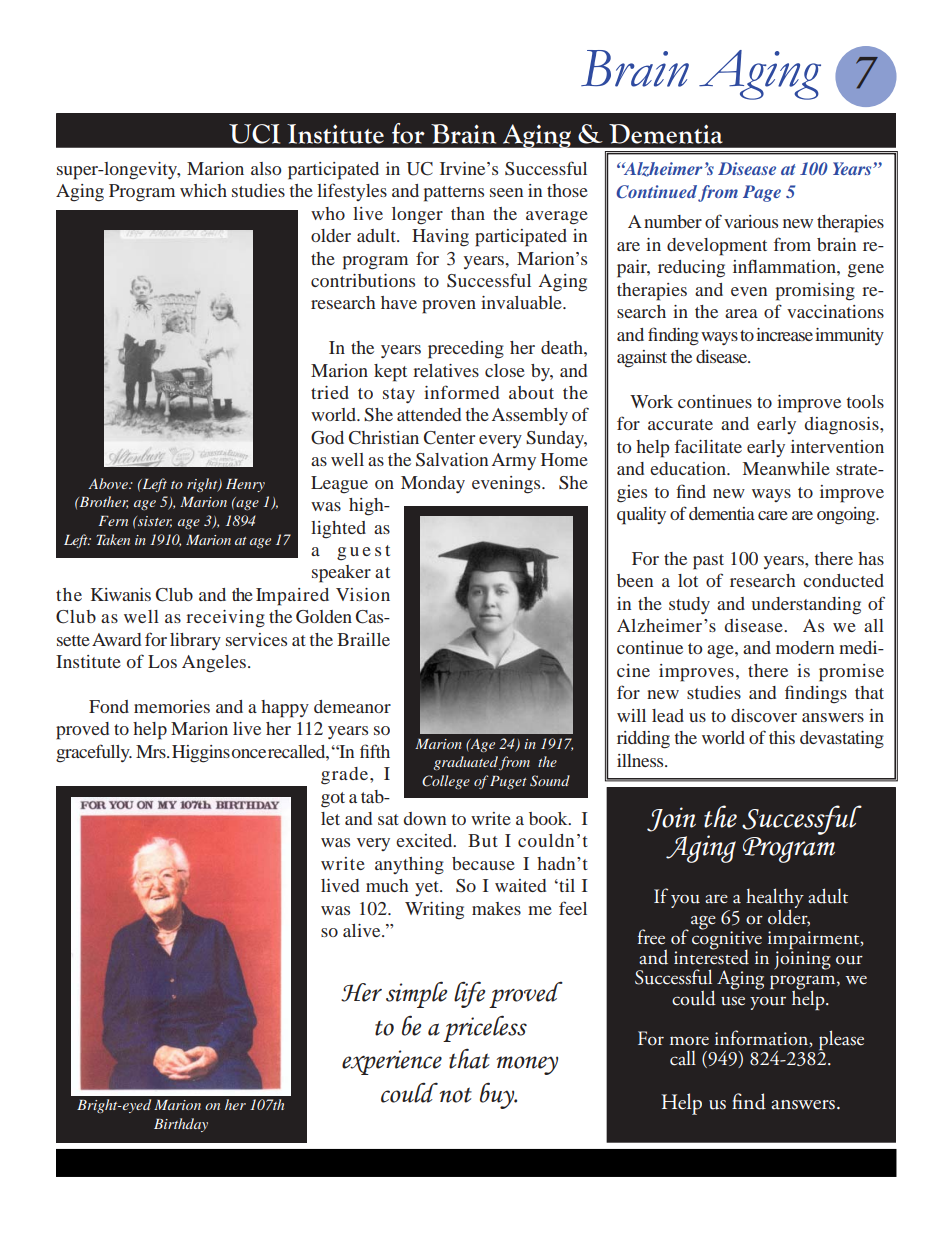 The image size is (952, 1233). I want to click on seen, so click(506, 192).
